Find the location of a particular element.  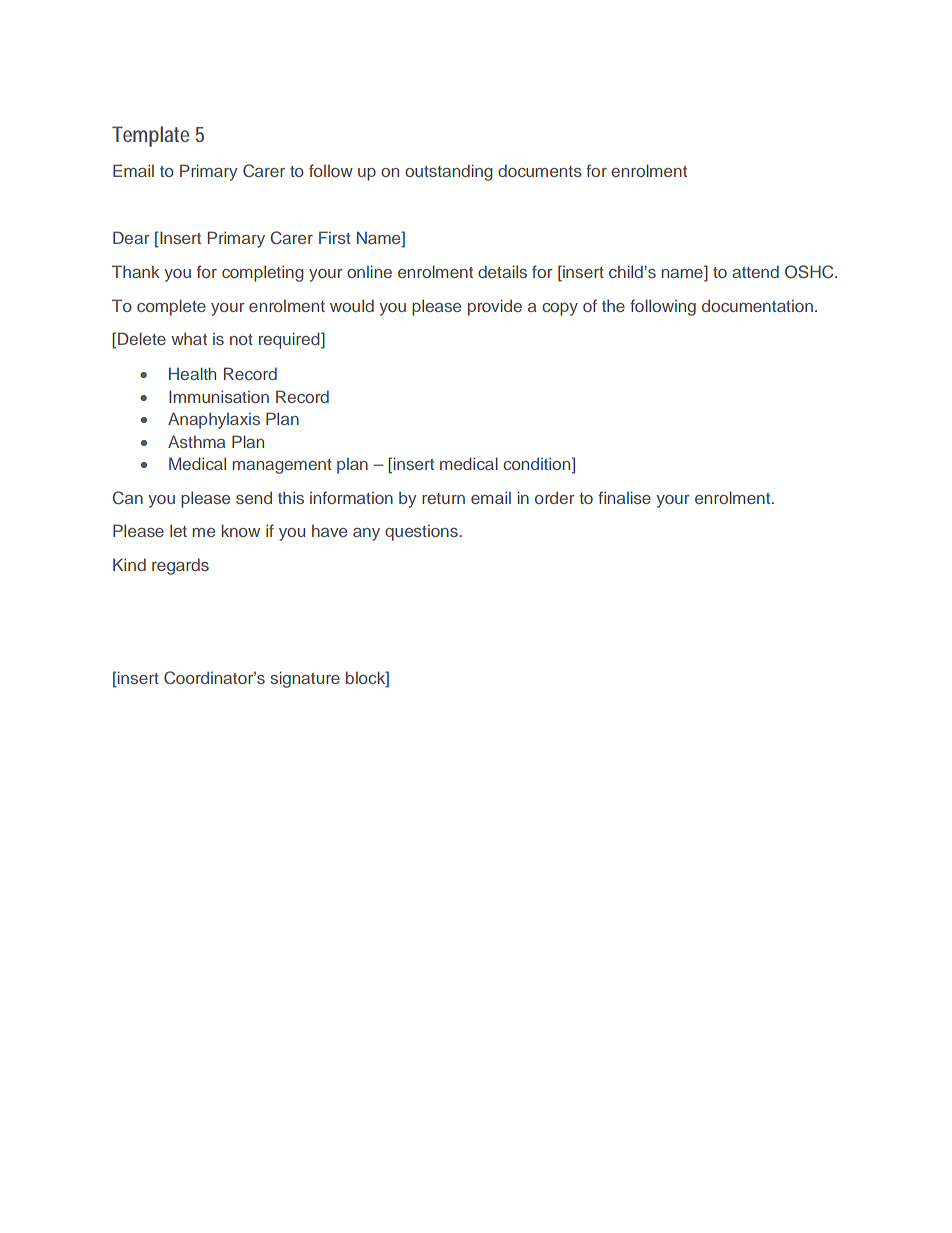

know is located at coordinates (241, 530).
